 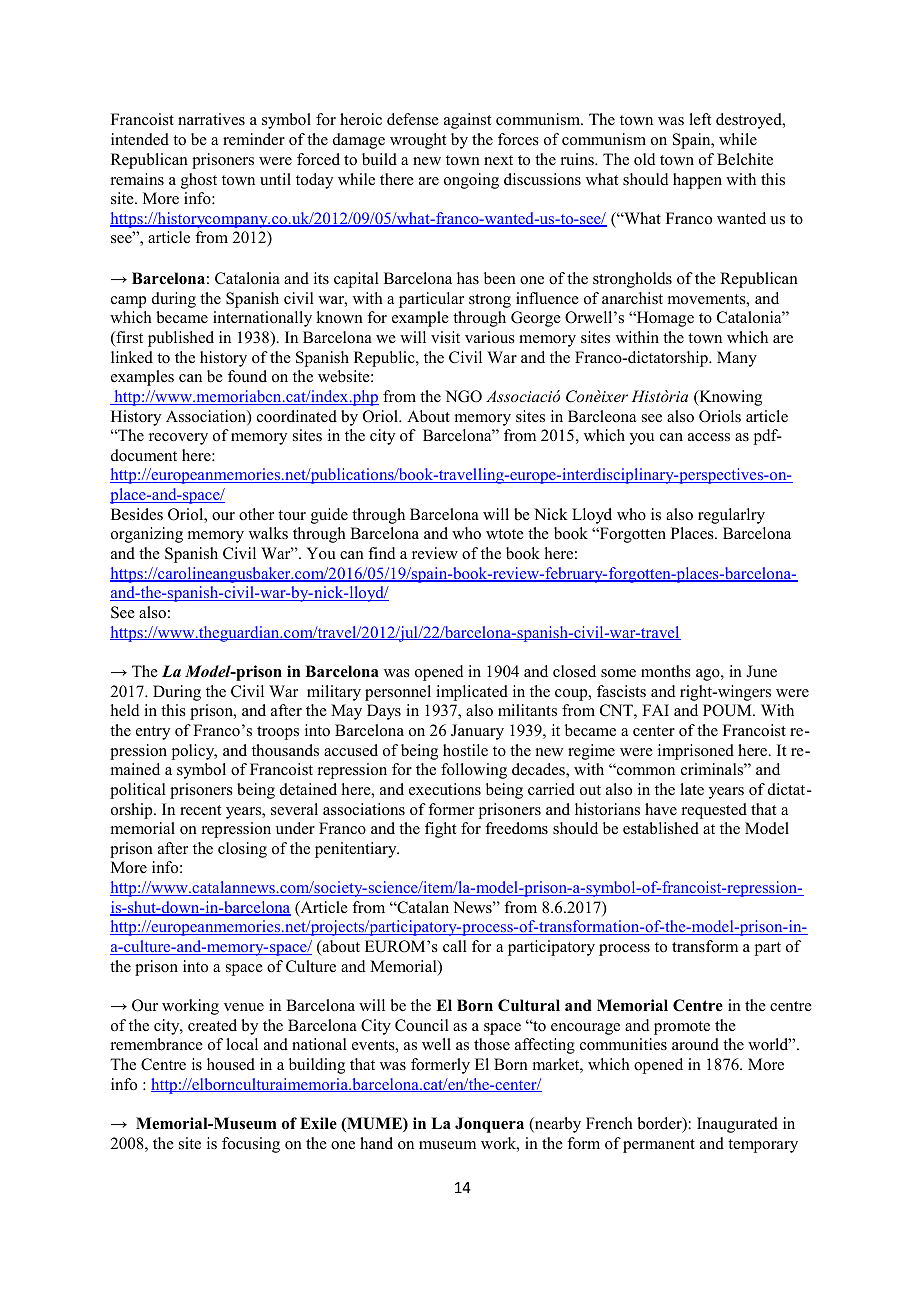 I want to click on focusing, so click(x=251, y=1145).
